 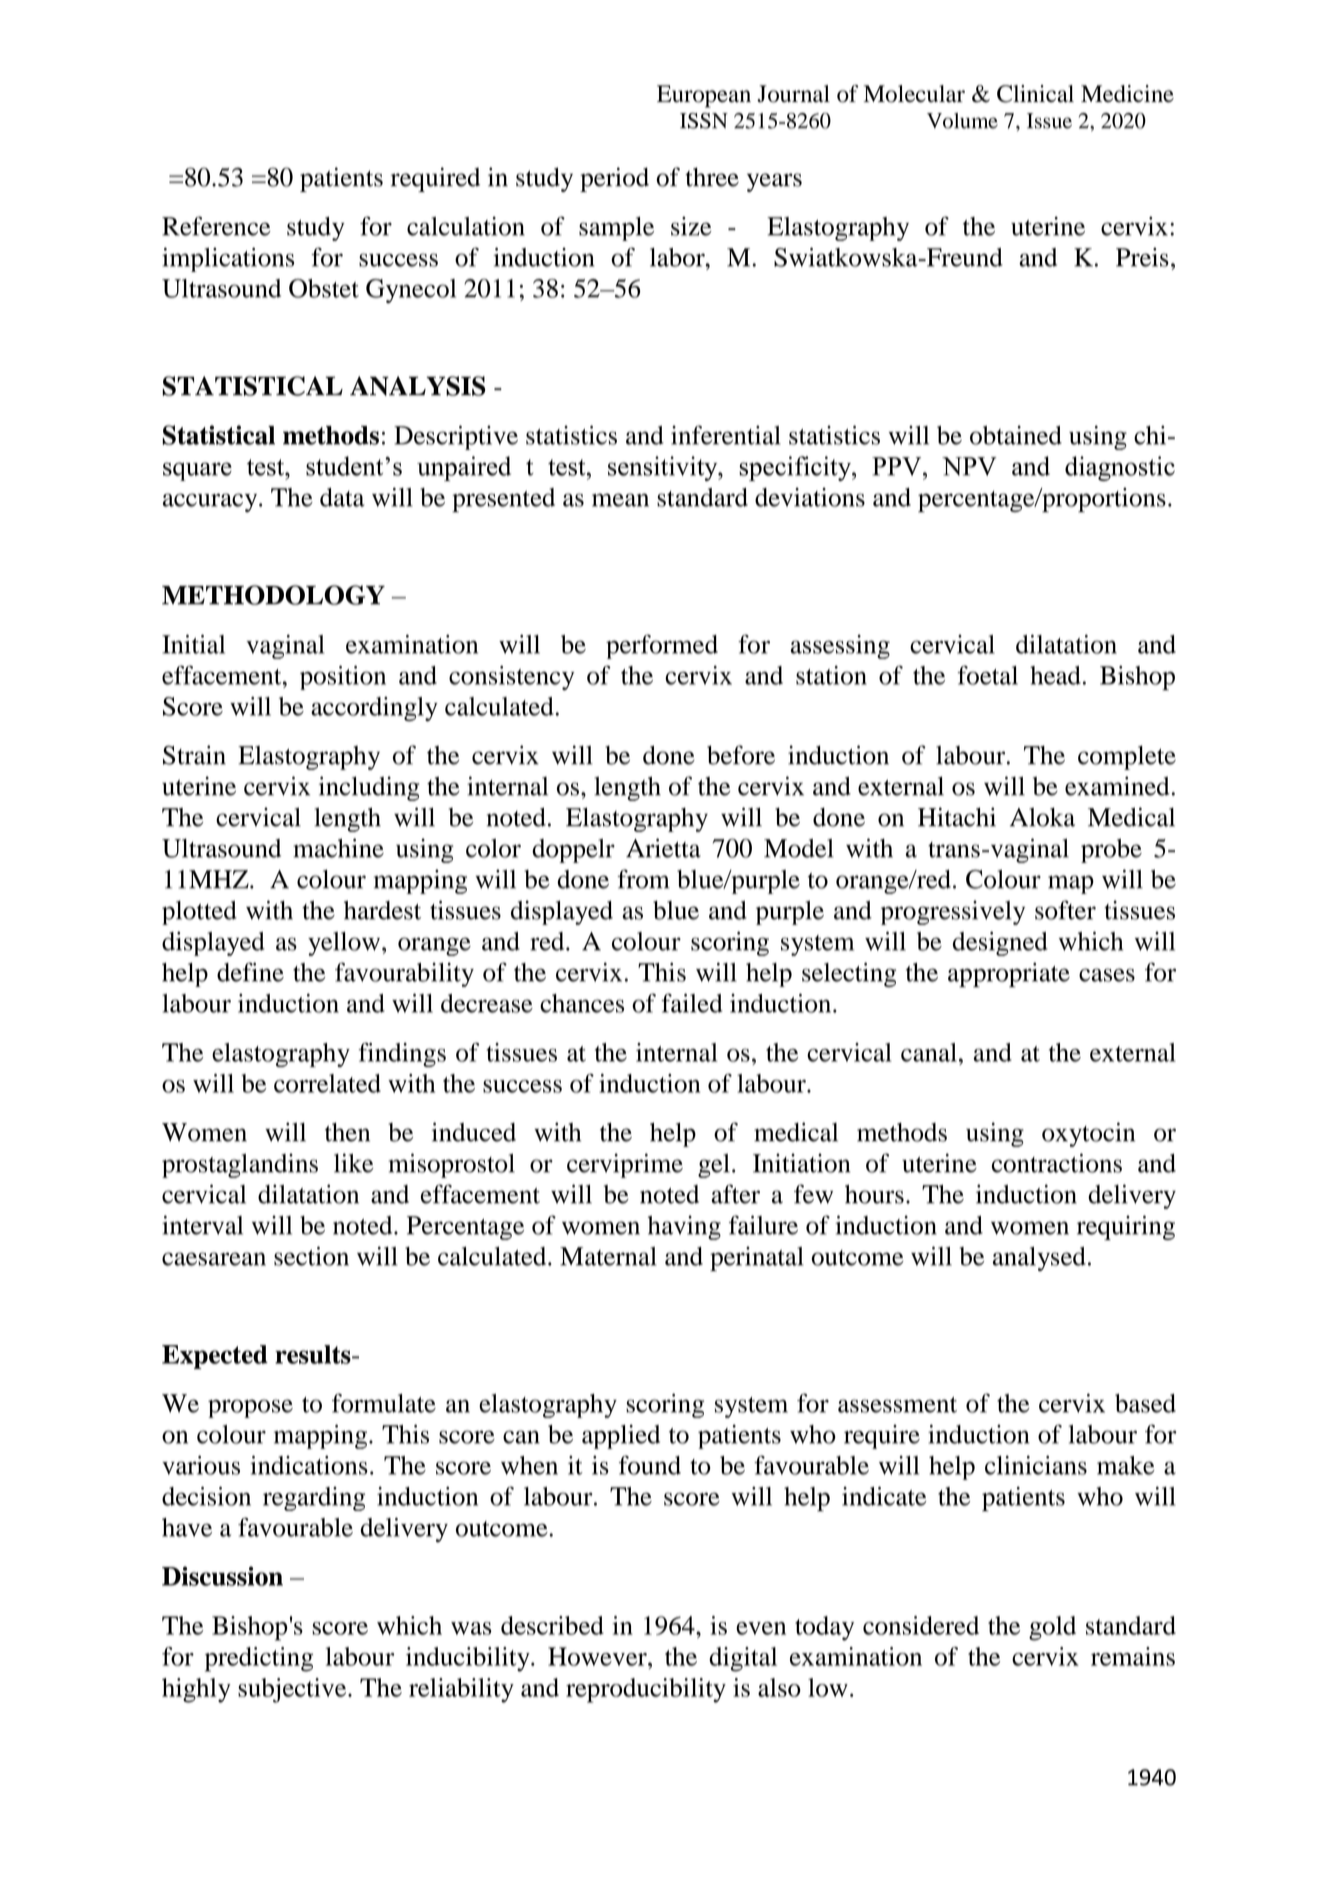 What do you see at coordinates (216, 226) in the screenshot?
I see `Reference` at bounding box center [216, 226].
